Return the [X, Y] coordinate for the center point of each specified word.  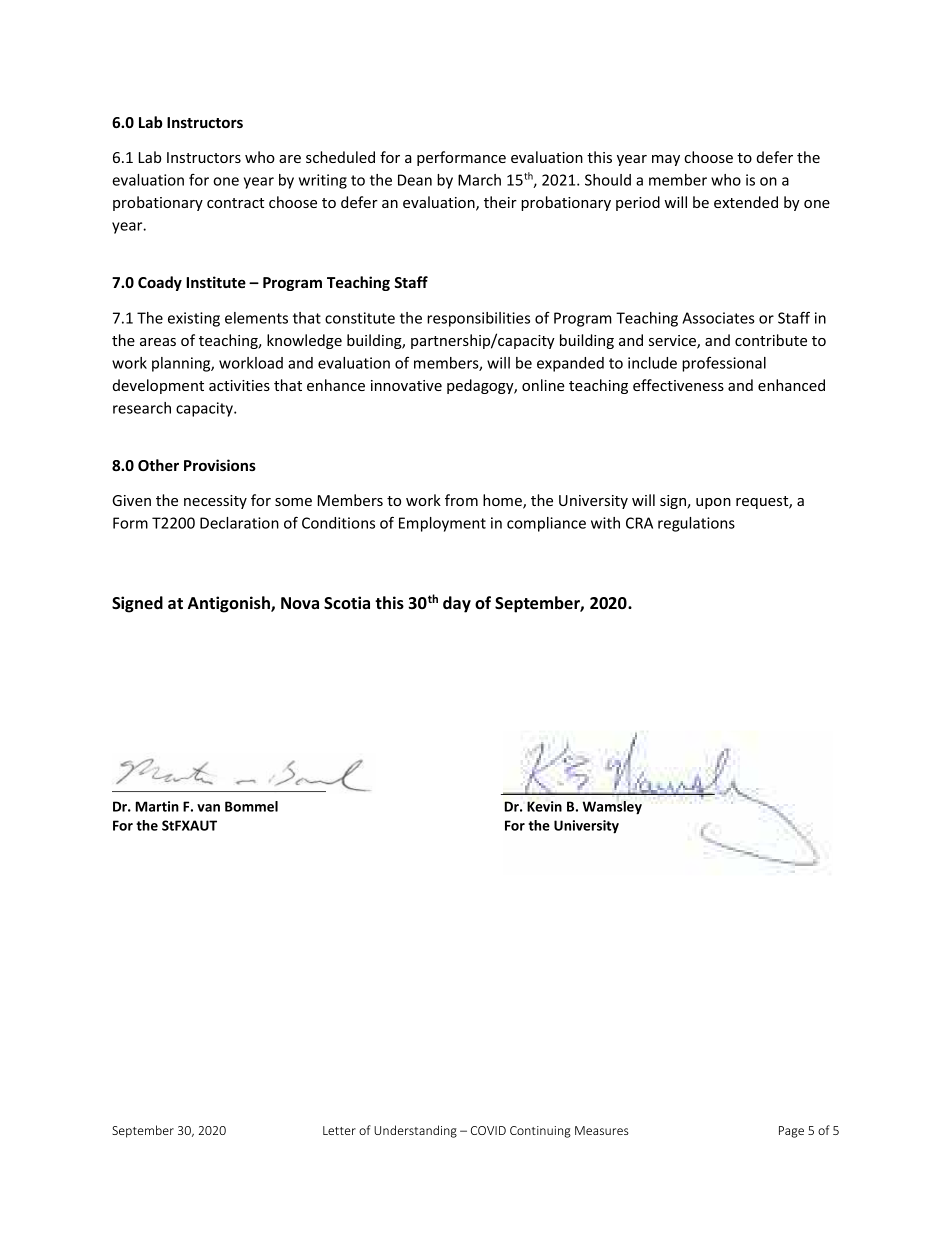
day [457, 604]
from [461, 500]
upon [713, 503]
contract [235, 203]
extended [746, 202]
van [208, 808]
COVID [488, 1130]
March [479, 180]
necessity [215, 502]
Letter [339, 1130]
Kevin [544, 806]
